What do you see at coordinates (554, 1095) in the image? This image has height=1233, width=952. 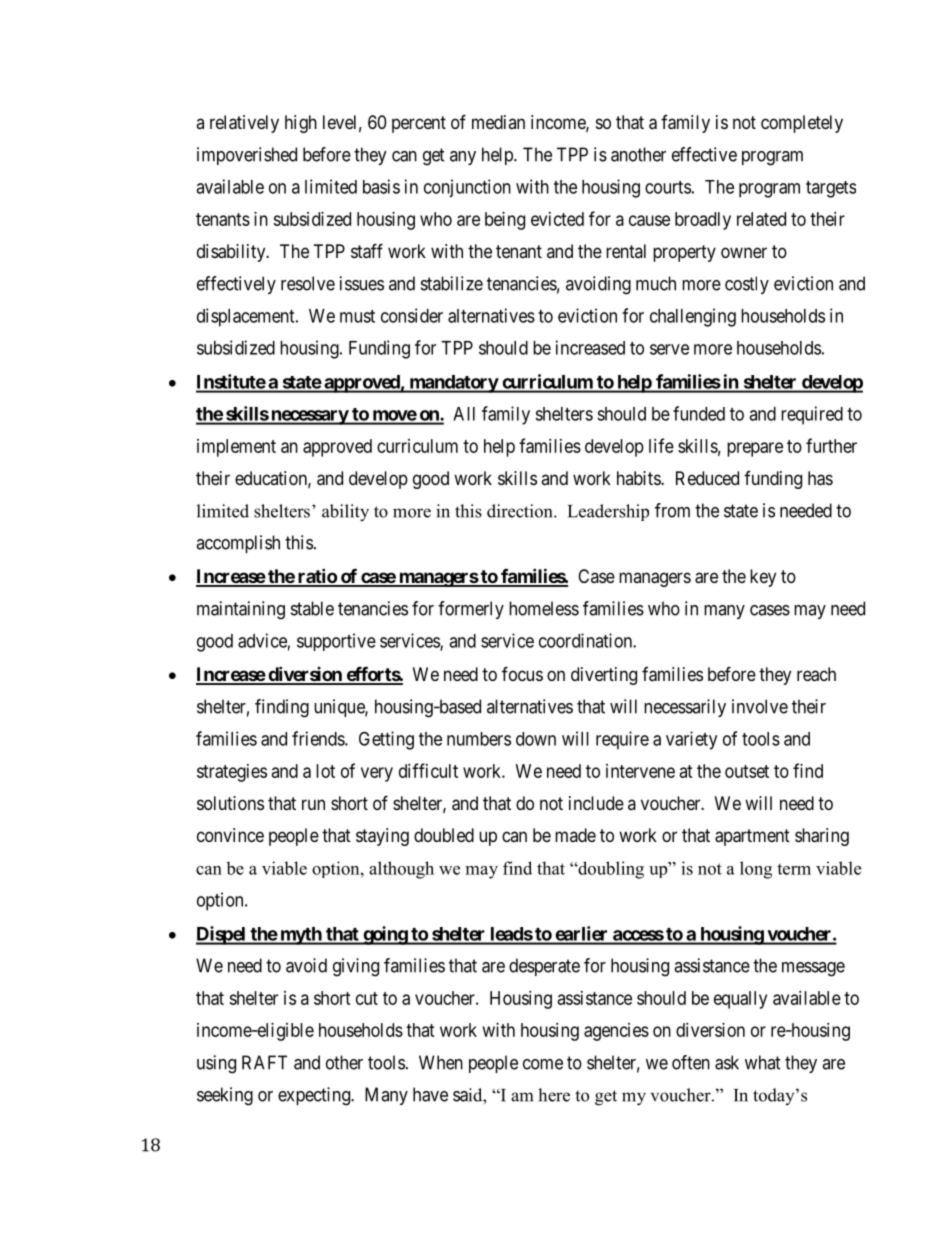 I see `here` at bounding box center [554, 1095].
